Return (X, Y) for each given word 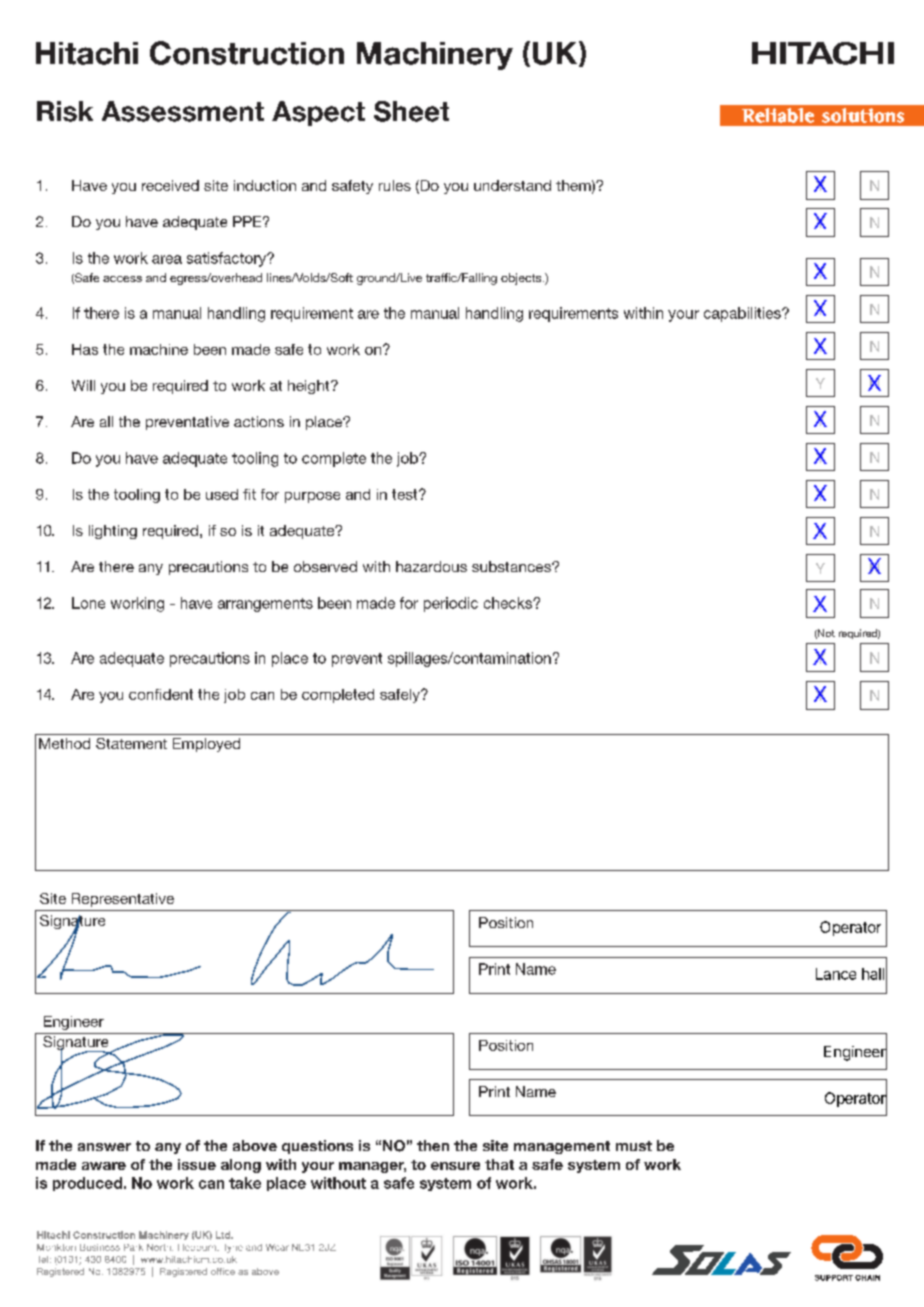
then (433, 1145)
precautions (210, 659)
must (634, 1146)
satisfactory (228, 259)
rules (395, 185)
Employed (206, 745)
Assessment (183, 111)
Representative (123, 900)
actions (259, 421)
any (168, 1148)
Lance (836, 974)
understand (512, 185)
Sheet (411, 111)
